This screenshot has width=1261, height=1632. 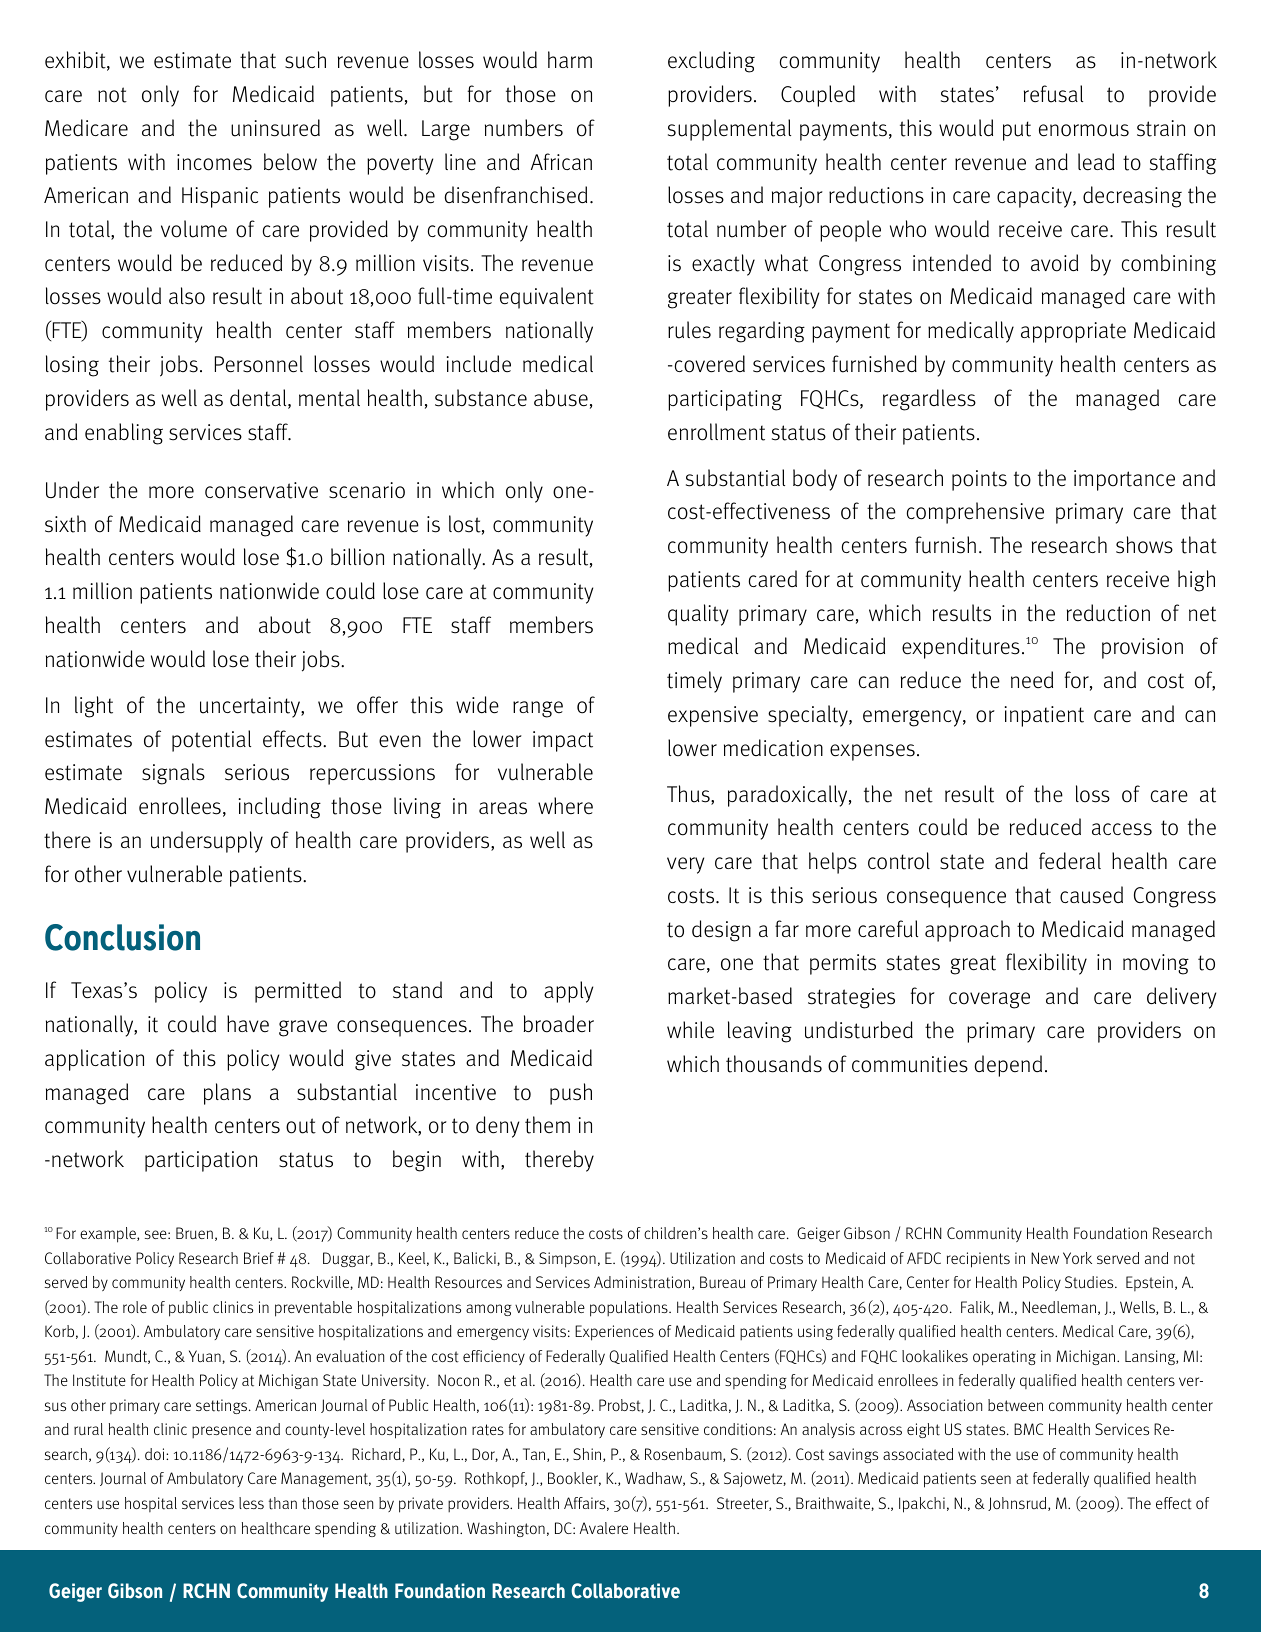 I want to click on harm, so click(x=570, y=59).
